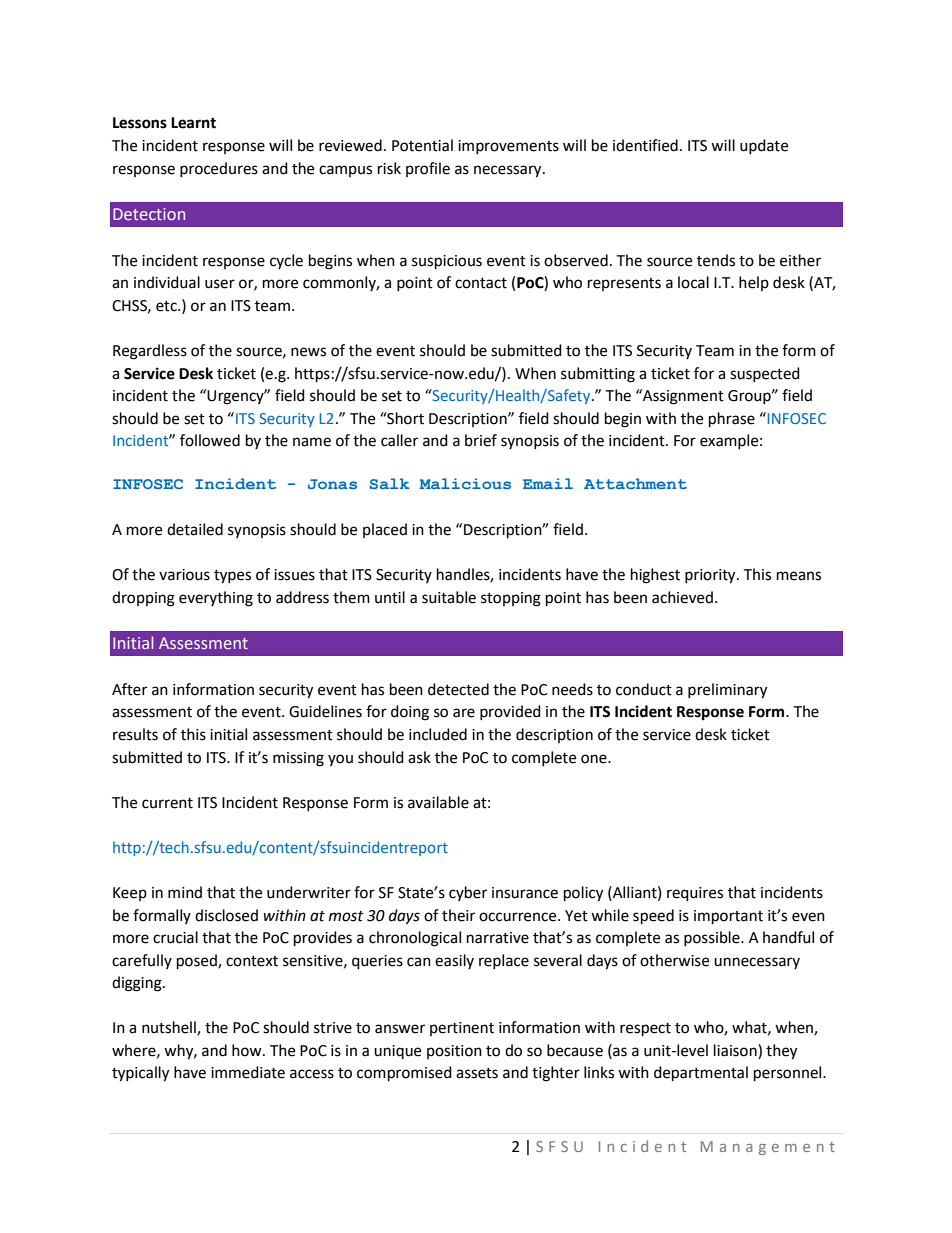 The width and height of the image is (952, 1233). Describe the element at coordinates (449, 597) in the image. I see `suitable` at that location.
